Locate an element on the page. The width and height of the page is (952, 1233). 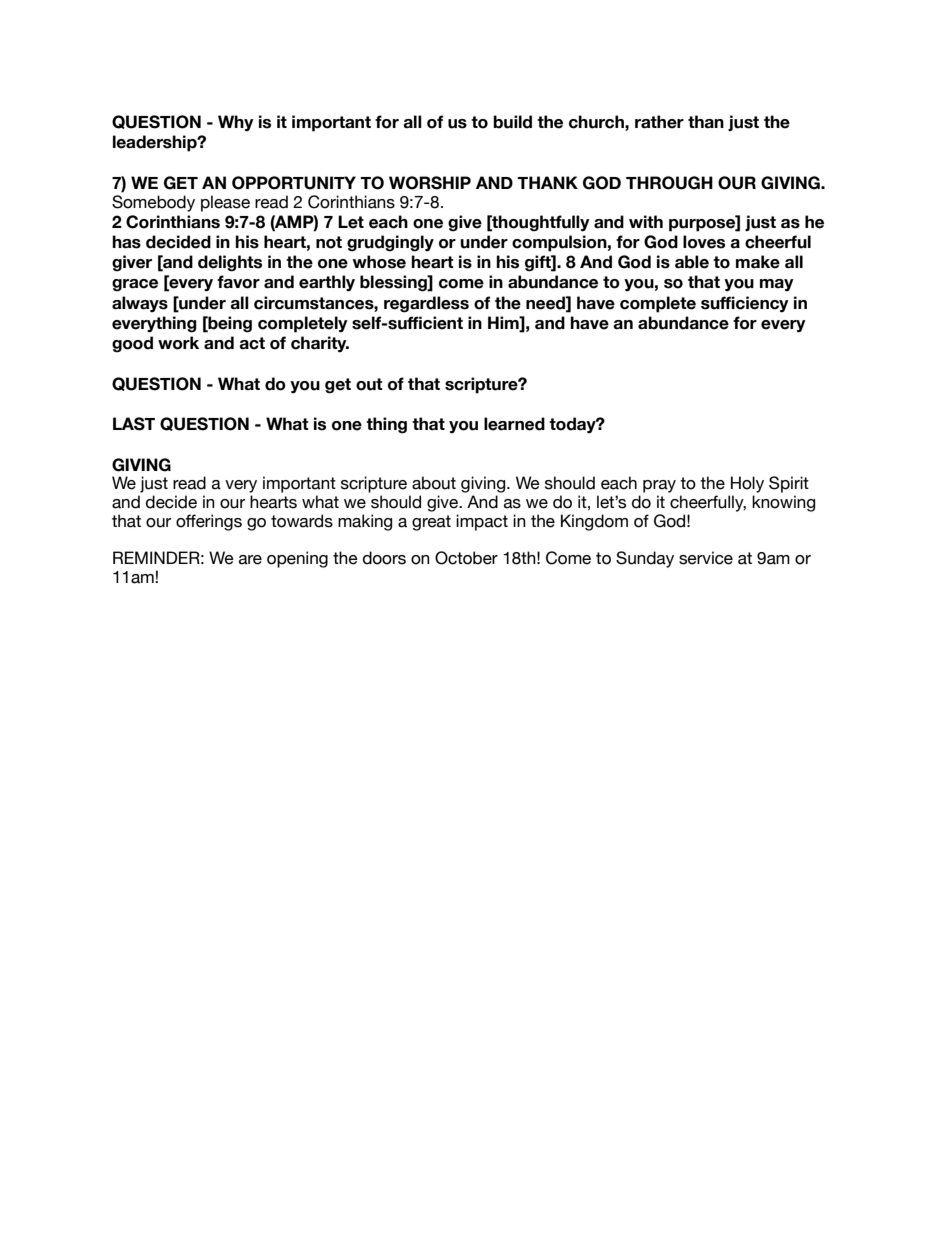
build is located at coordinates (512, 122).
